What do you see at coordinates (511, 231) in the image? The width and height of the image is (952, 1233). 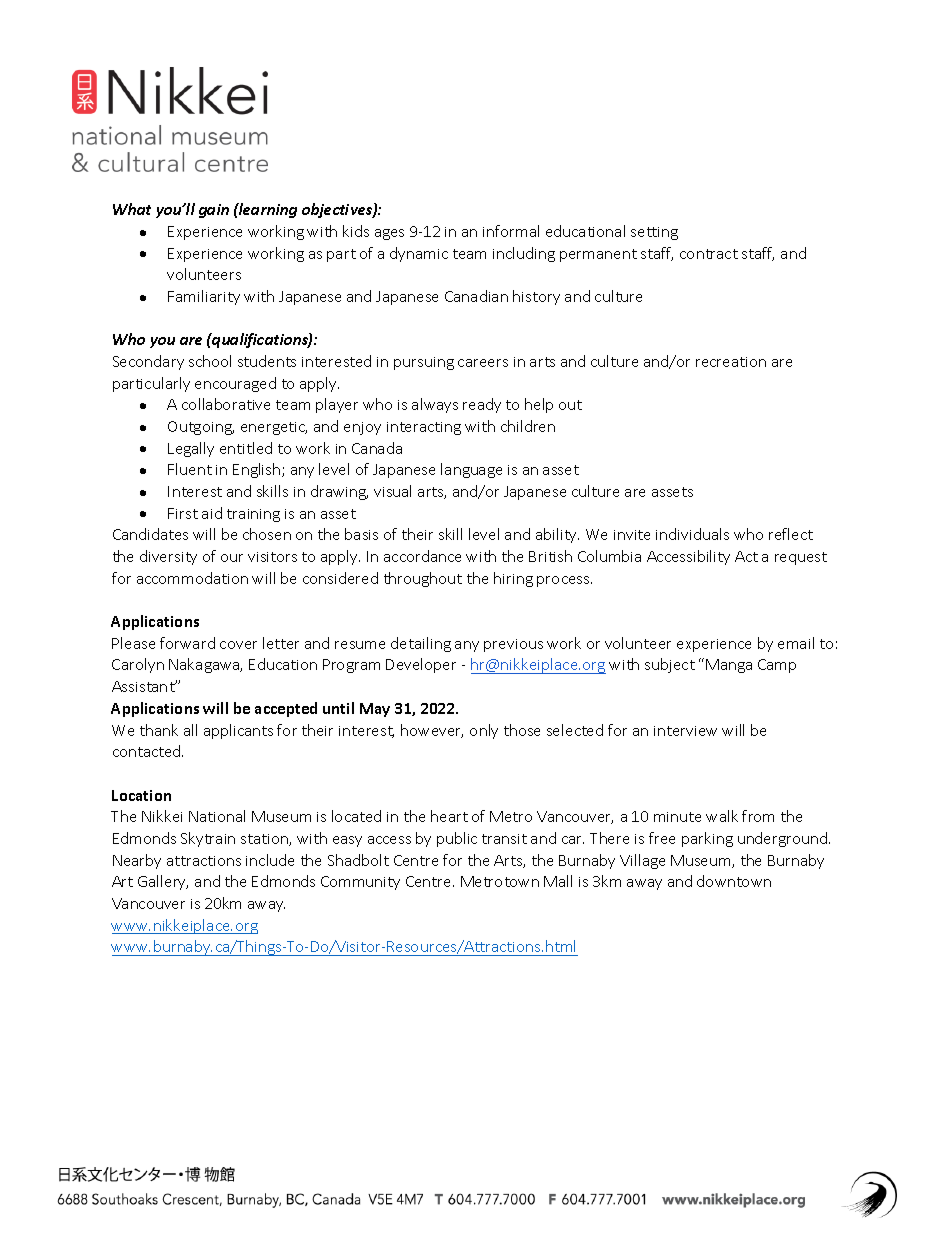 I see `informal` at bounding box center [511, 231].
